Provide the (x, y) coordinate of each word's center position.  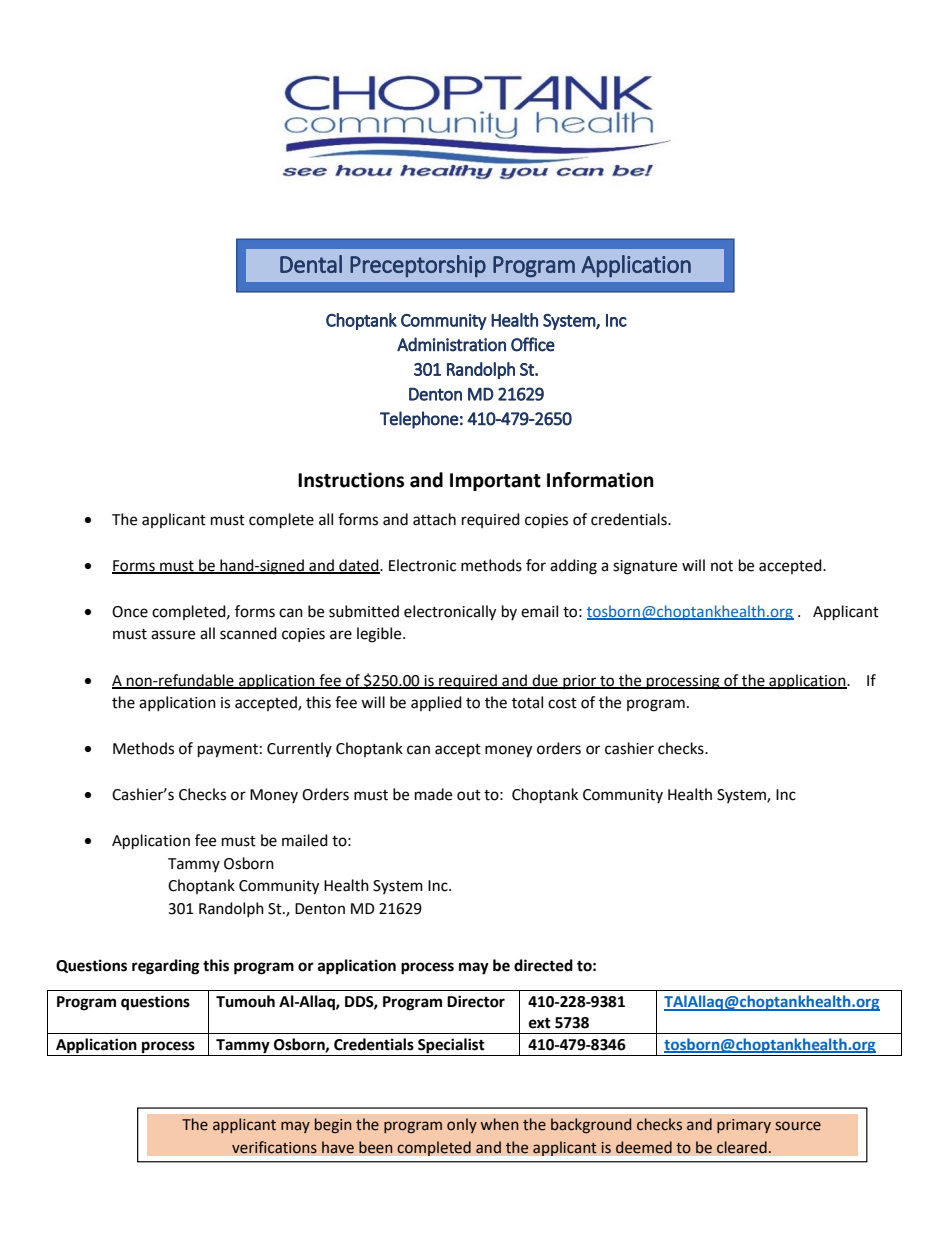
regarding (166, 967)
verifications (274, 1147)
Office (533, 344)
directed (543, 965)
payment (228, 751)
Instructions (351, 480)
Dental (311, 264)
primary (744, 1126)
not (722, 566)
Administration (451, 344)
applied (436, 704)
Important (495, 482)
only (462, 1125)
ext (540, 1023)
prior (580, 682)
